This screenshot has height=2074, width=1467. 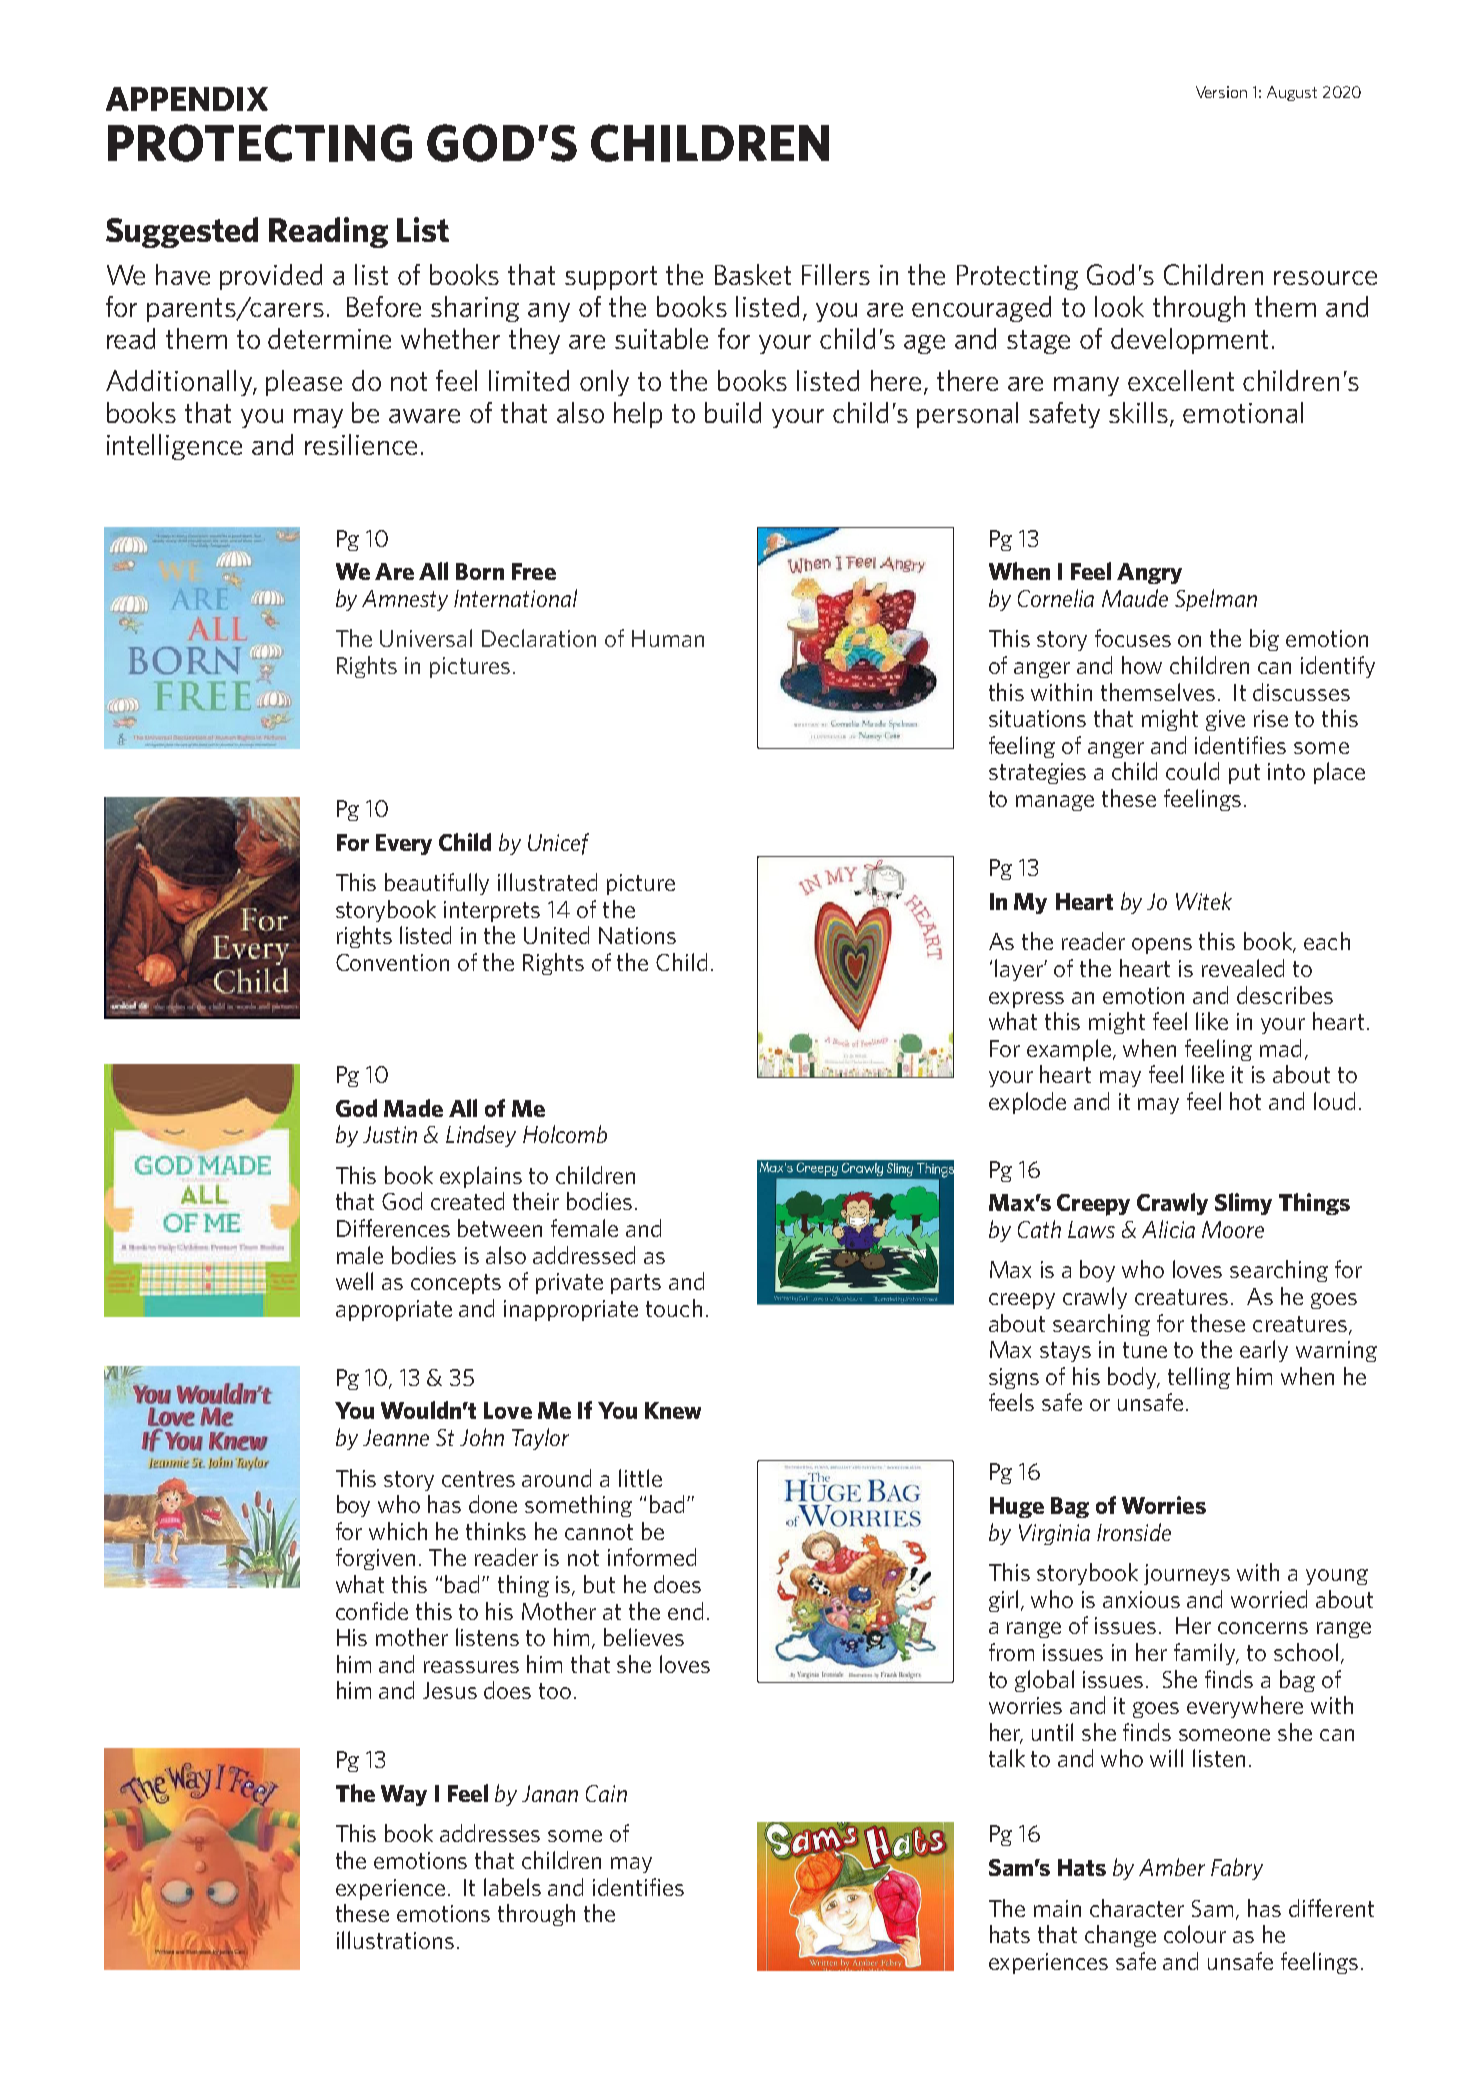 What do you see at coordinates (395, 1940) in the screenshot?
I see `illustrations` at bounding box center [395, 1940].
